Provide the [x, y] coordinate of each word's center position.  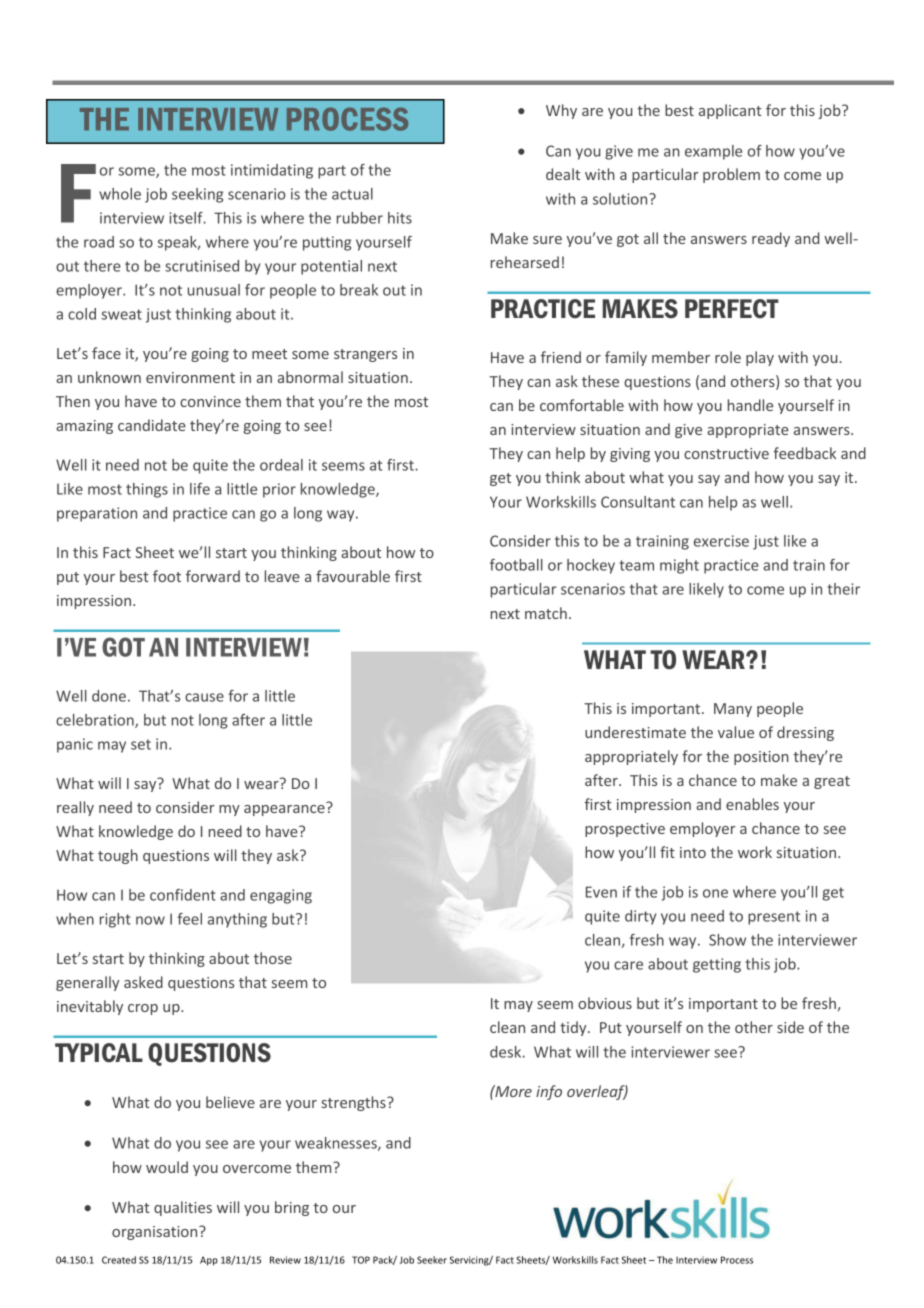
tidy [574, 1028]
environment [190, 377]
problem [731, 175]
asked [143, 982]
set [141, 744]
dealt [563, 174]
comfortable [582, 405]
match [546, 613]
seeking [197, 195]
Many [733, 710]
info [549, 1092]
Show [727, 940]
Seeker [432, 1260]
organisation [156, 1233]
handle [750, 405]
